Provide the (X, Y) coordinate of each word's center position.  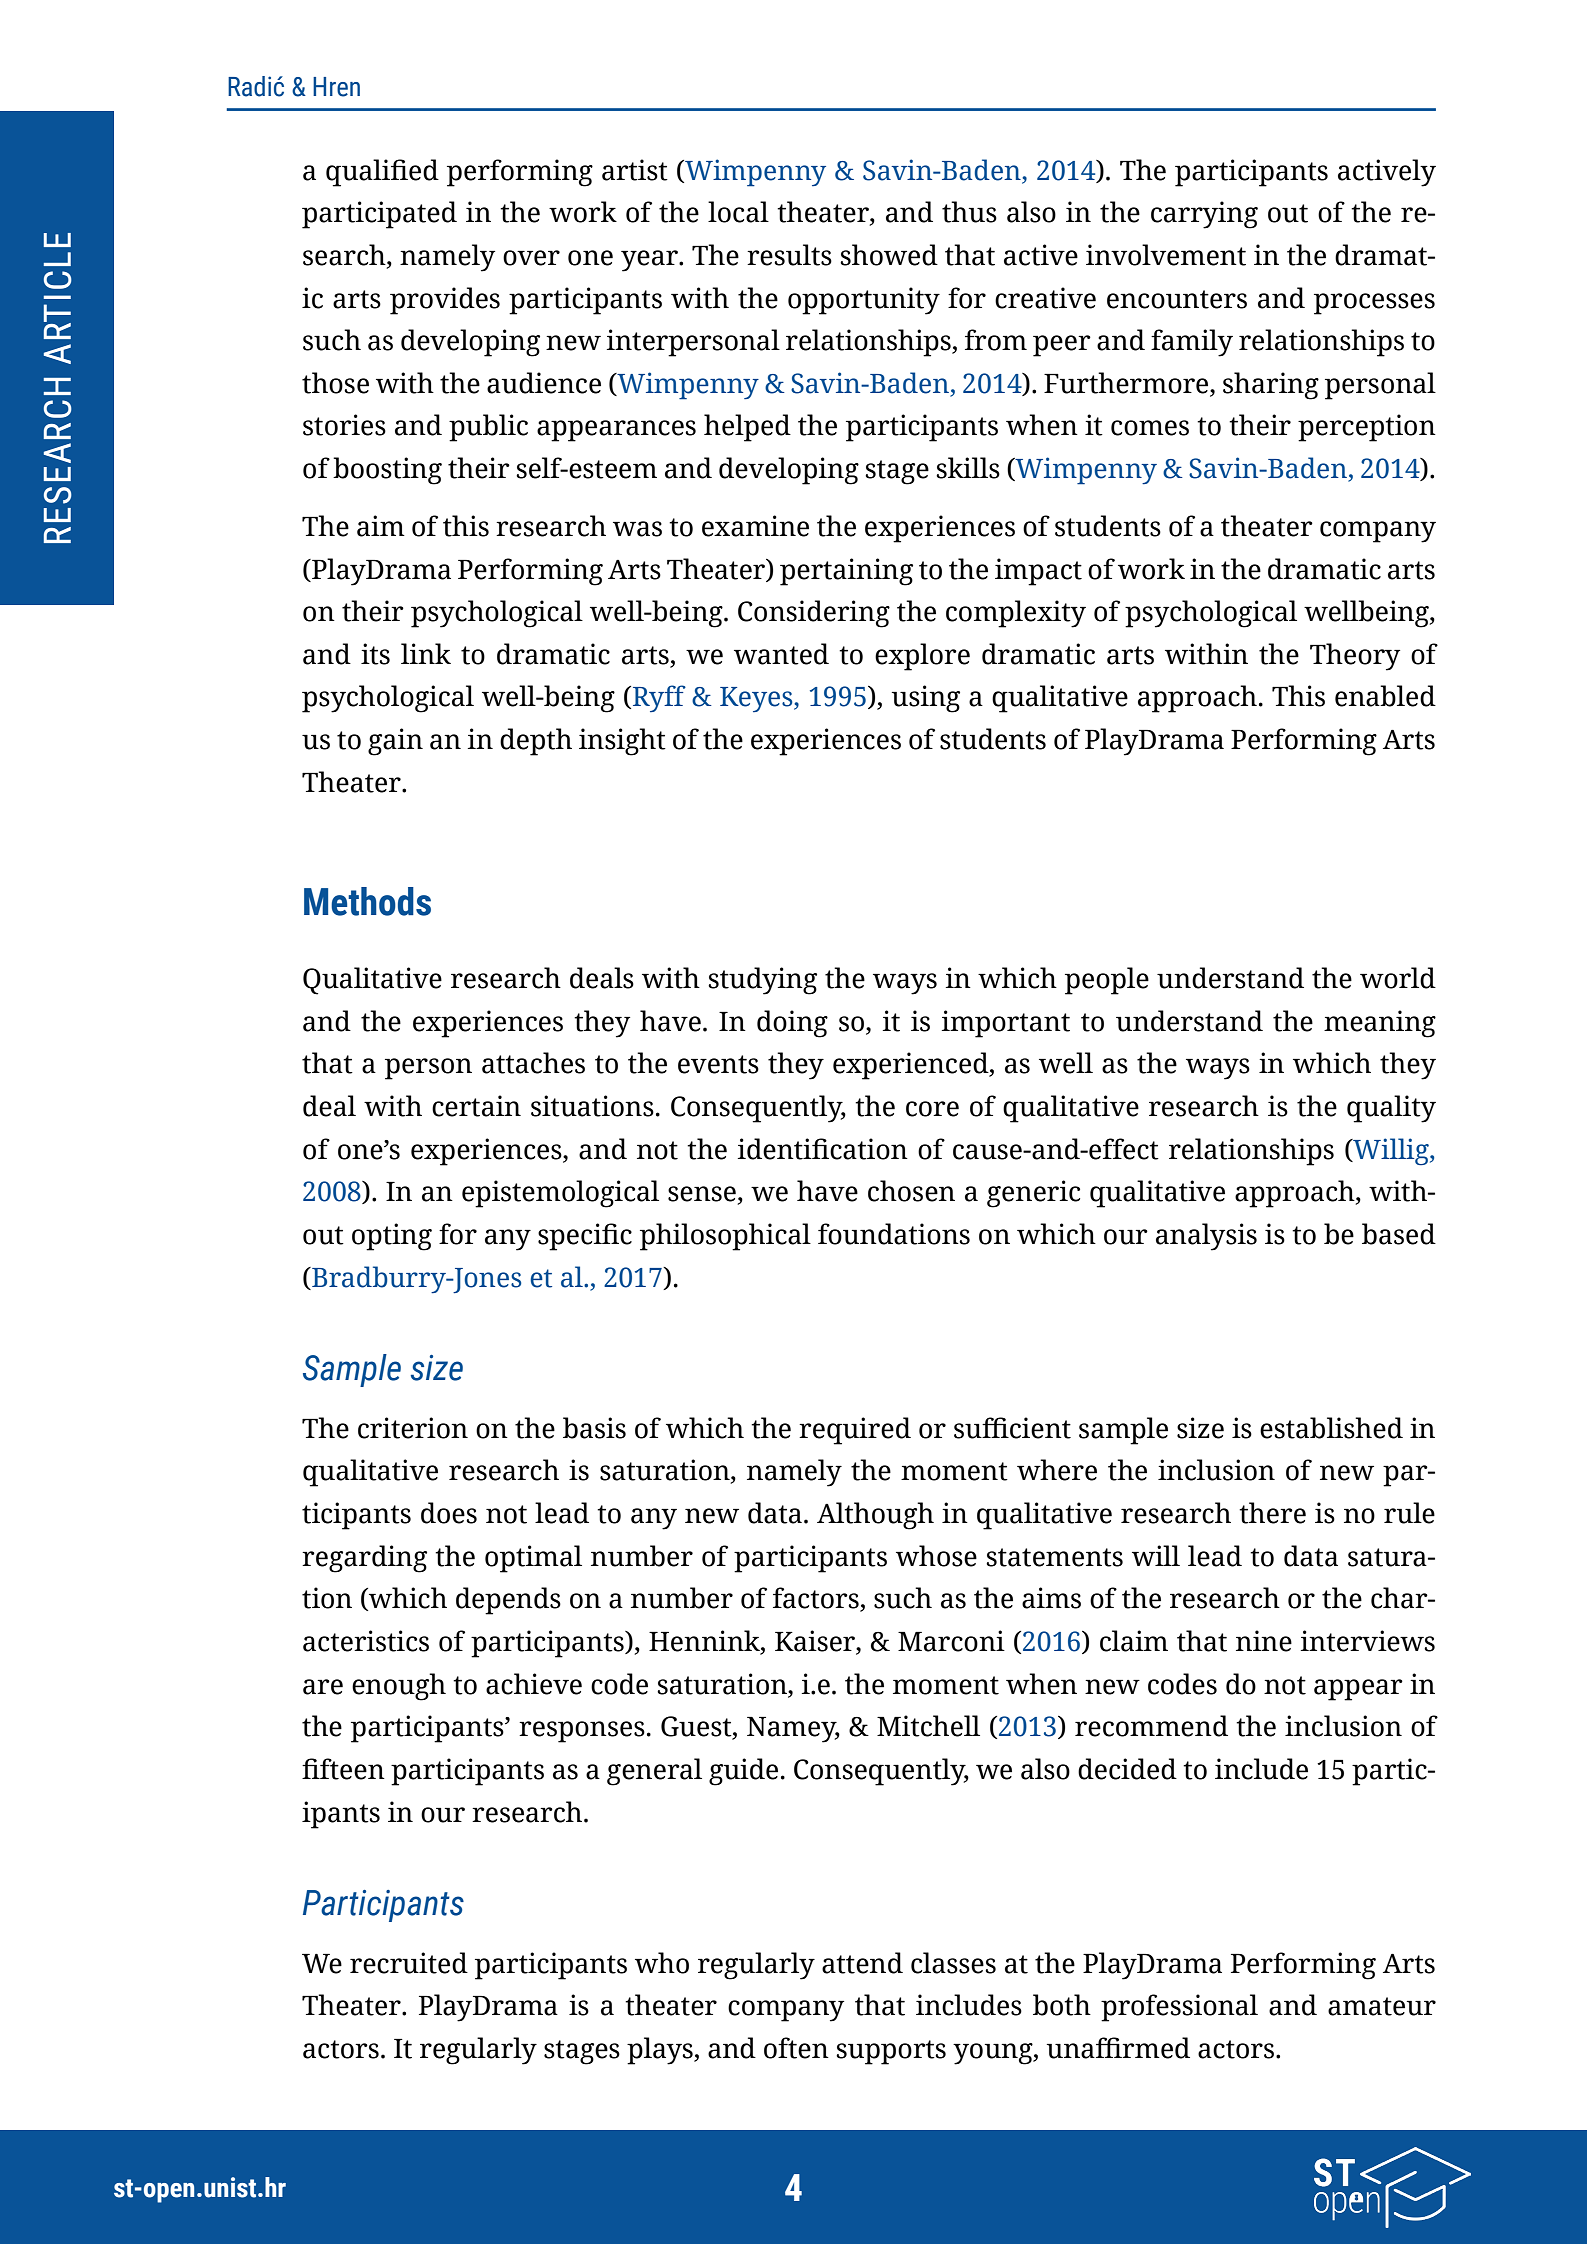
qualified (382, 173)
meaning (1380, 1024)
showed (889, 255)
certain (476, 1106)
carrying (1204, 215)
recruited (409, 1963)
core (932, 1109)
